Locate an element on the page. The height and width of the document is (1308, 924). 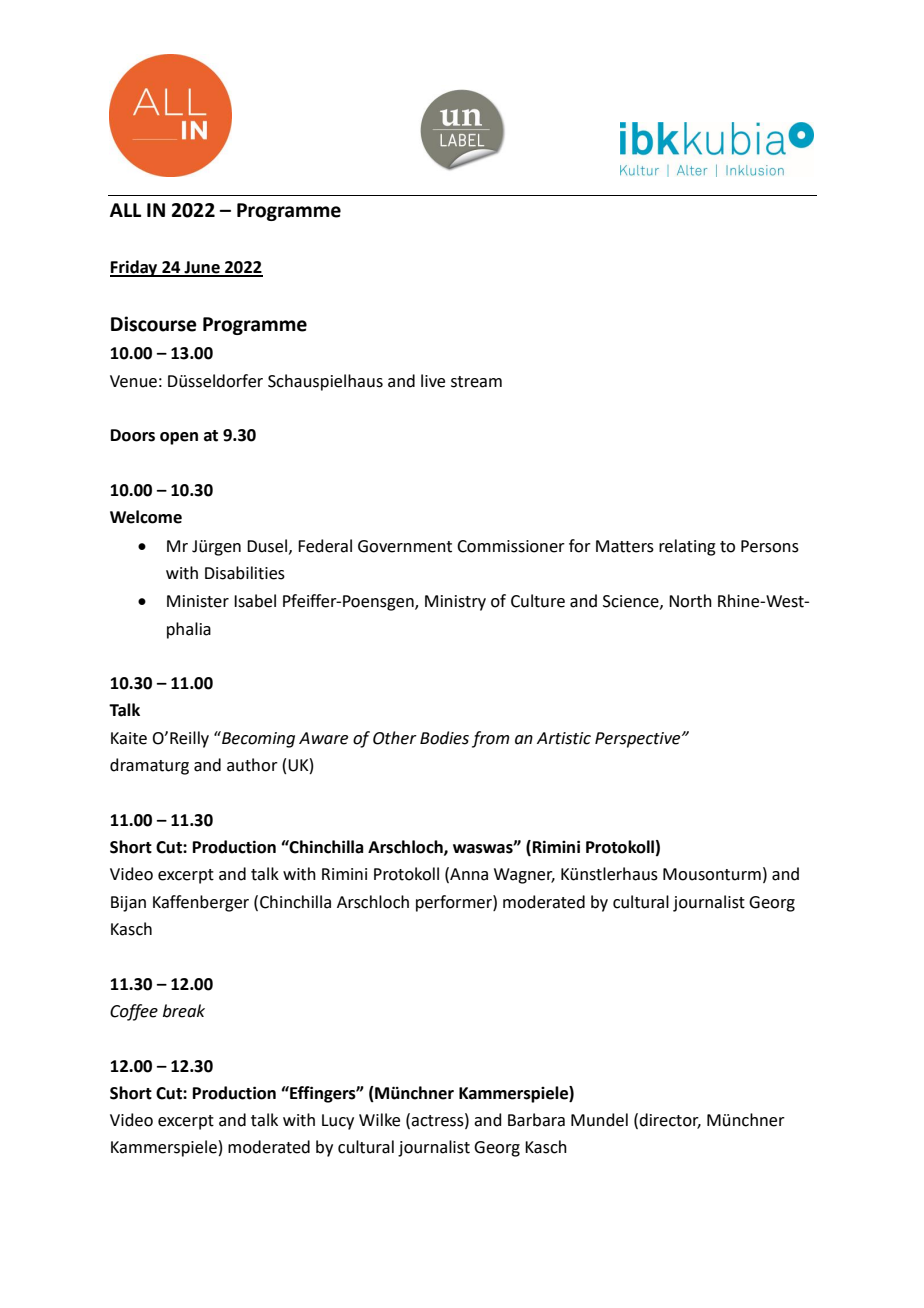
Minister is located at coordinates (198, 601).
